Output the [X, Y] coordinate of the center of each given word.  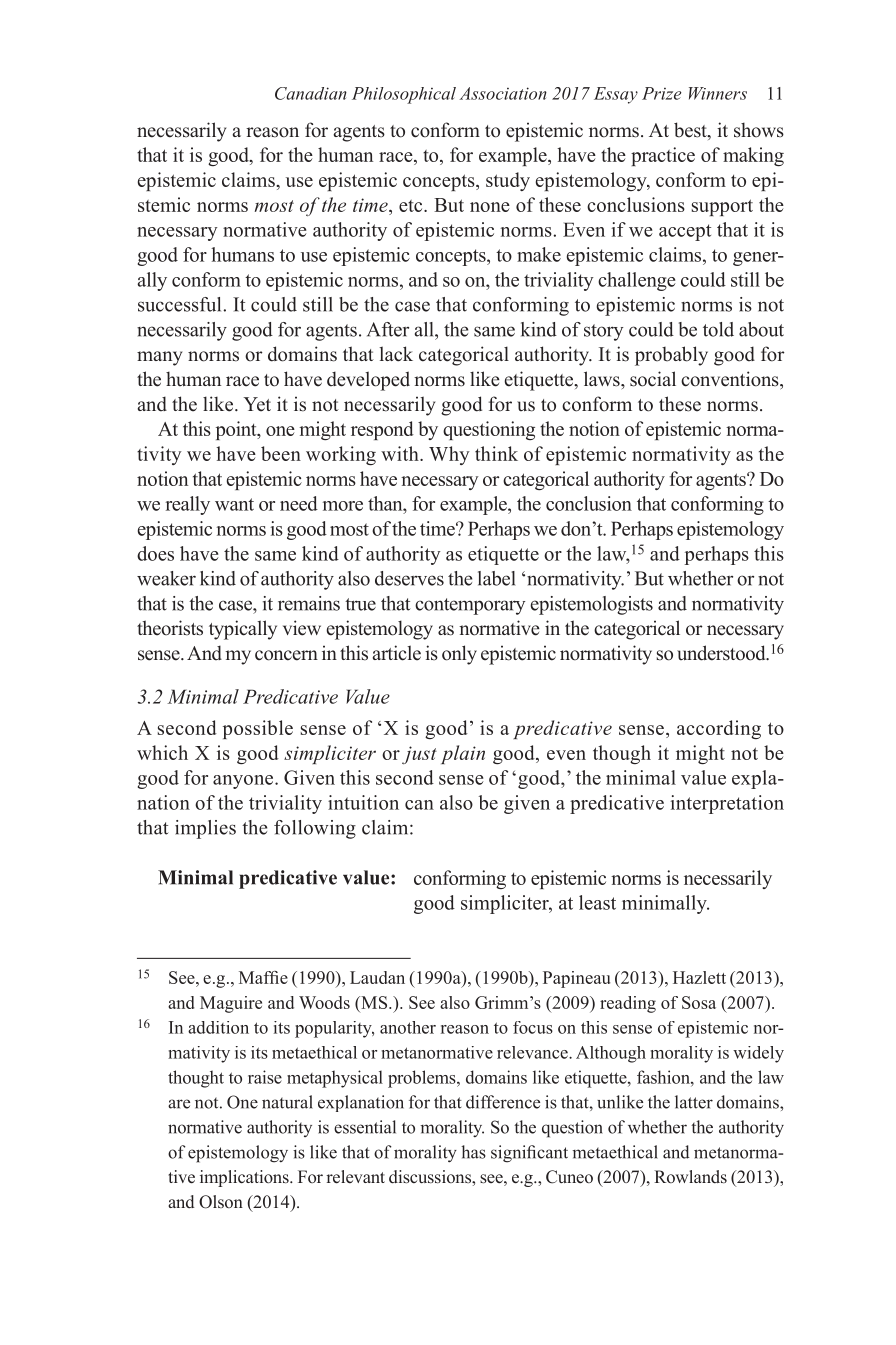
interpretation [727, 804]
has [473, 1152]
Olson [221, 1202]
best [691, 131]
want [234, 504]
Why [449, 455]
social [653, 379]
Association [503, 93]
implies [205, 829]
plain [463, 754]
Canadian [311, 93]
